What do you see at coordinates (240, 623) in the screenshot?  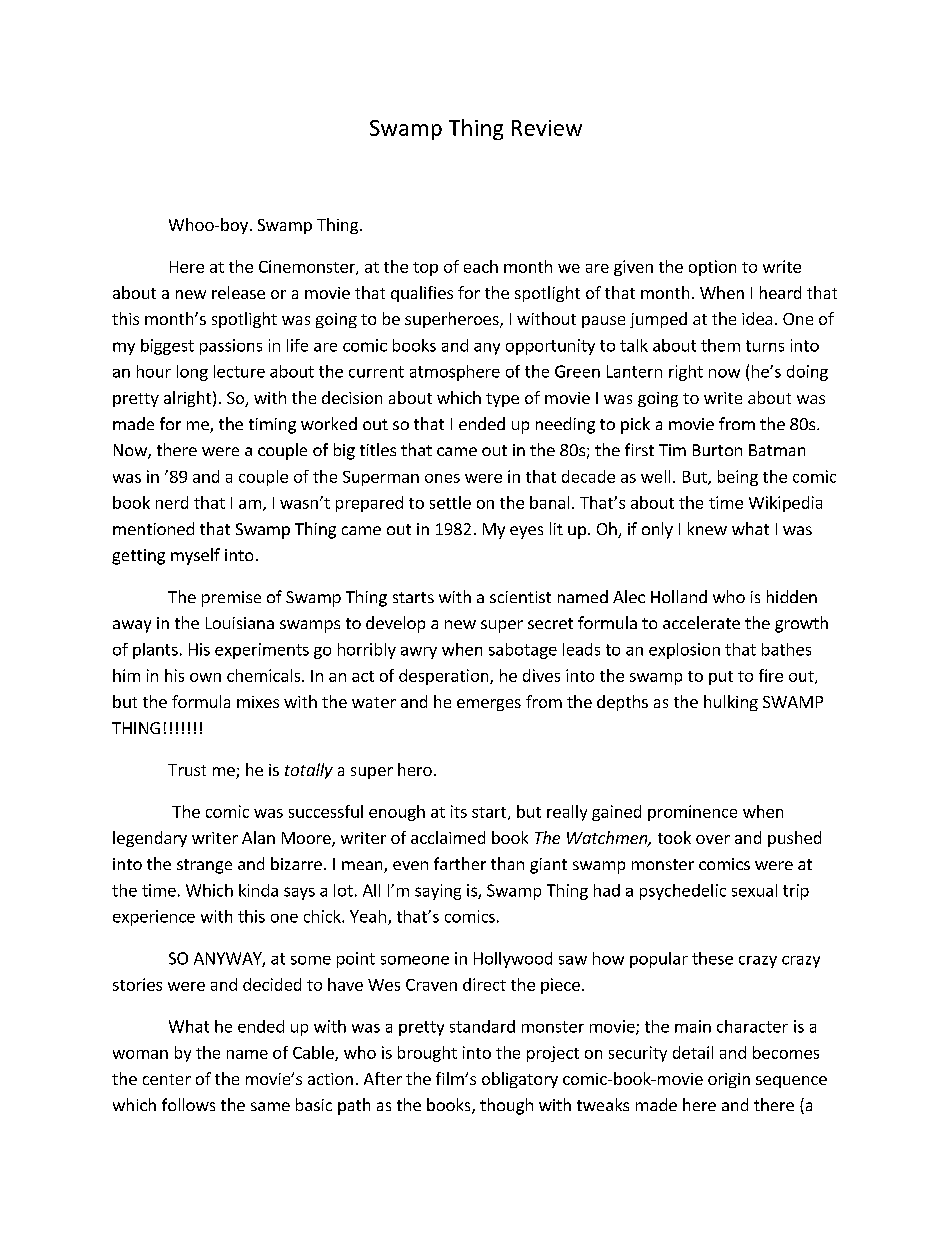 I see `Louisiana` at bounding box center [240, 623].
